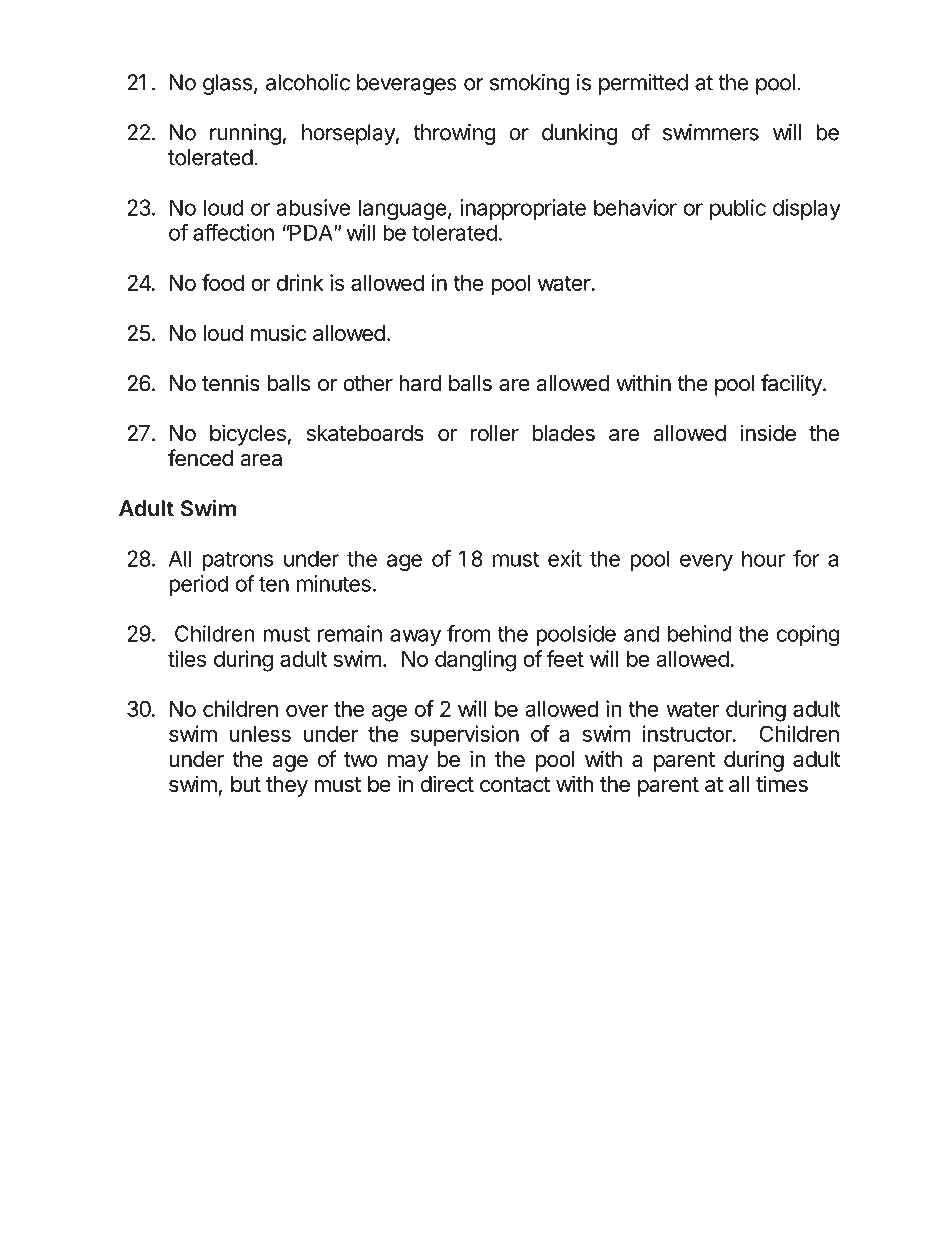 The image size is (952, 1233). Describe the element at coordinates (246, 784) in the screenshot. I see `but` at that location.
